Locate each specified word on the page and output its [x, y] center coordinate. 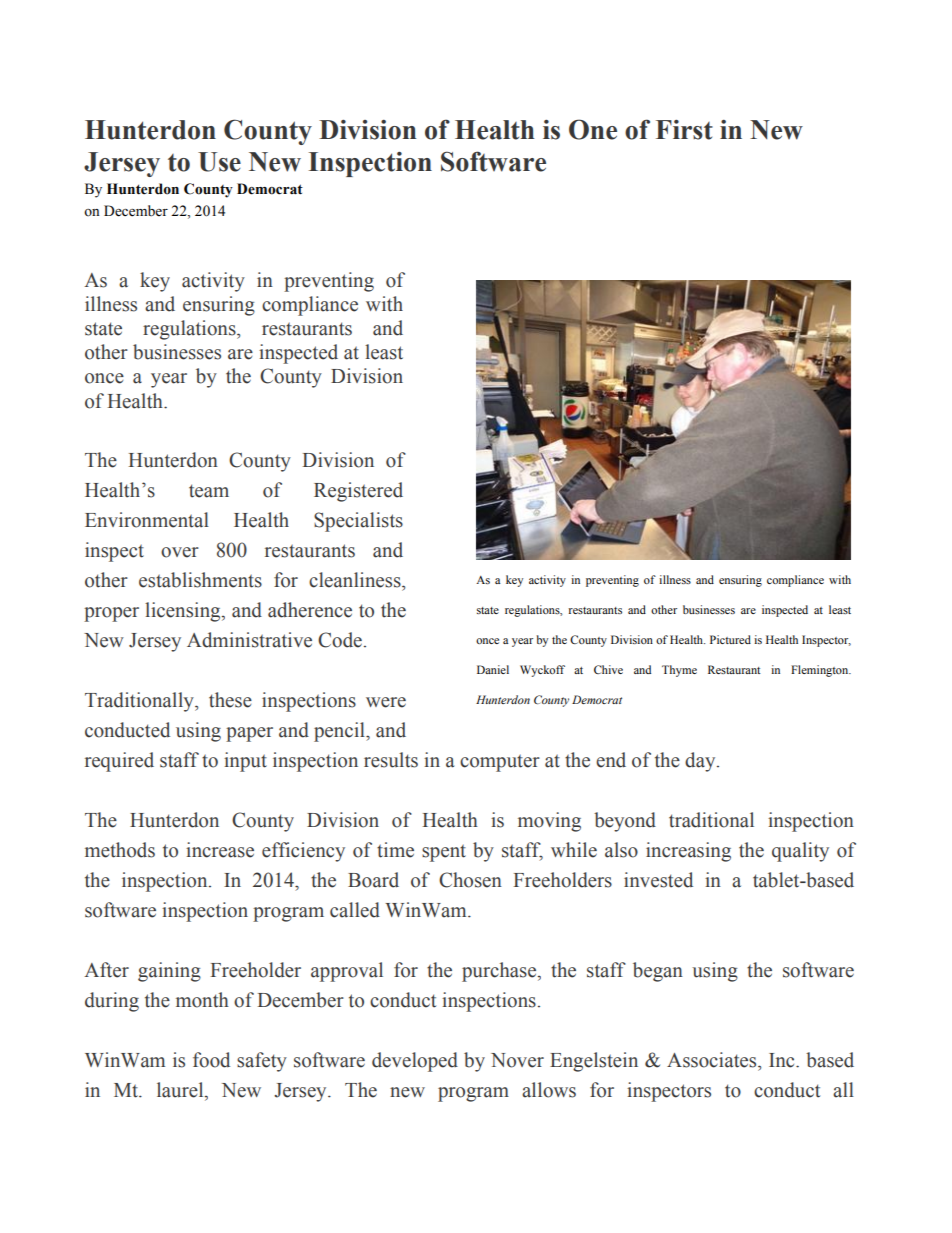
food [211, 1060]
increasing [688, 852]
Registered [358, 492]
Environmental [147, 520]
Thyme [679, 671]
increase [220, 850]
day [701, 762]
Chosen [470, 880]
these [230, 700]
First [684, 130]
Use [219, 162]
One [593, 129]
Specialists [358, 522]
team [209, 491]
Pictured [730, 639]
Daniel [493, 669]
